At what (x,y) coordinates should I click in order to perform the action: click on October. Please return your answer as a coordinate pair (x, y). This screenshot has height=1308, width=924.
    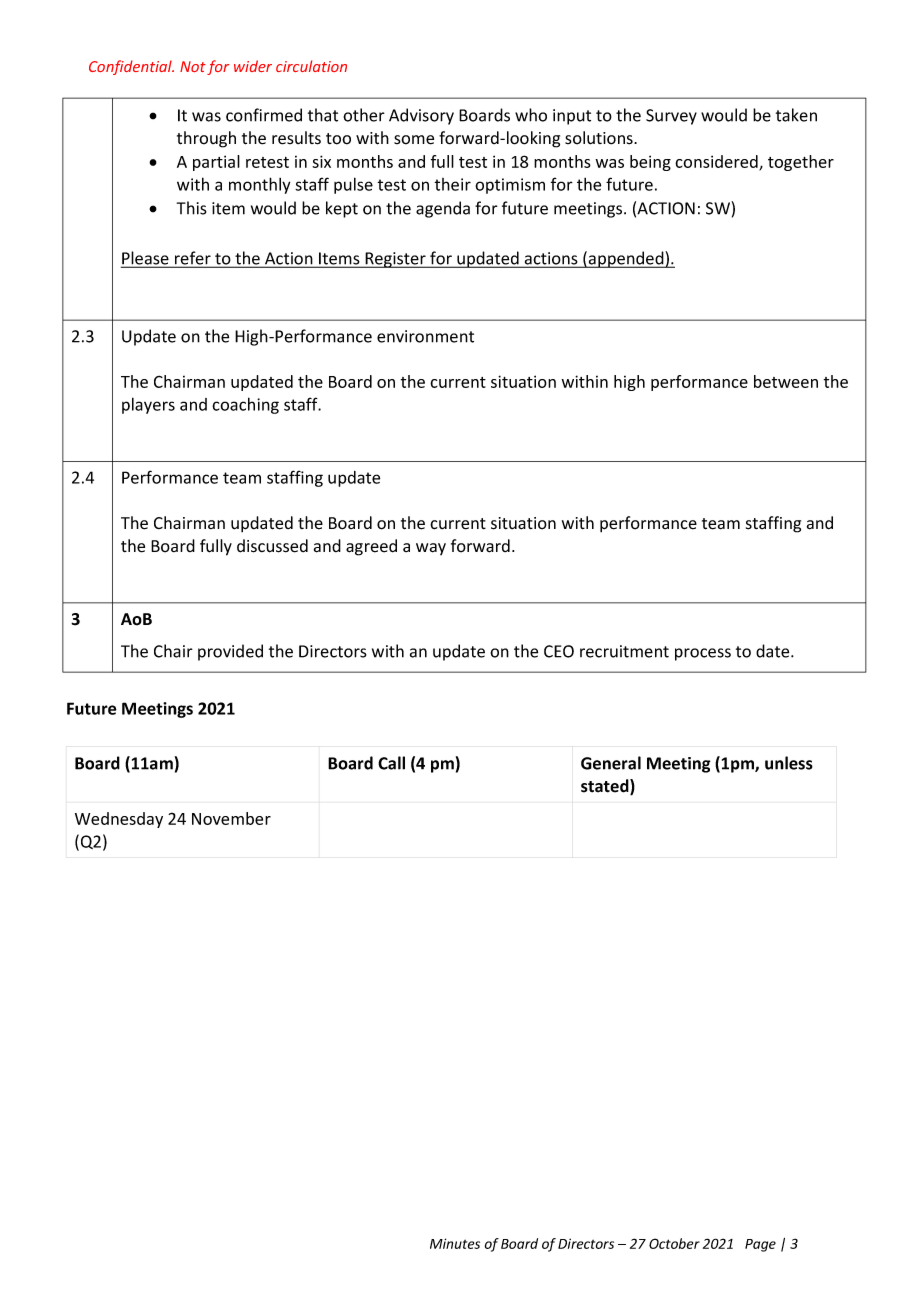
    Looking at the image, I should click on (674, 1243).
